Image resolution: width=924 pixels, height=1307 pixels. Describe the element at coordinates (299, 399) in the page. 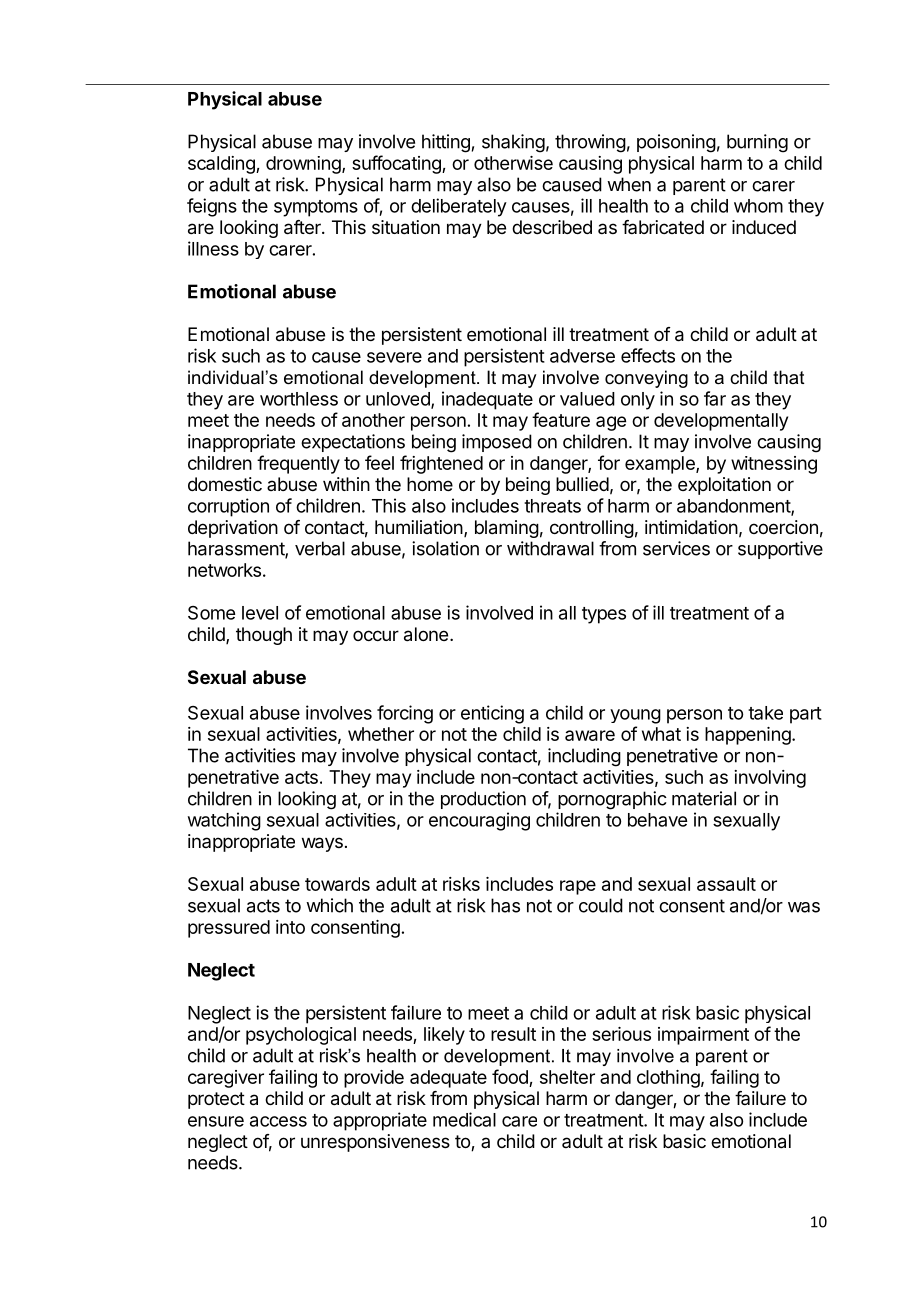

I see `worthless` at that location.
